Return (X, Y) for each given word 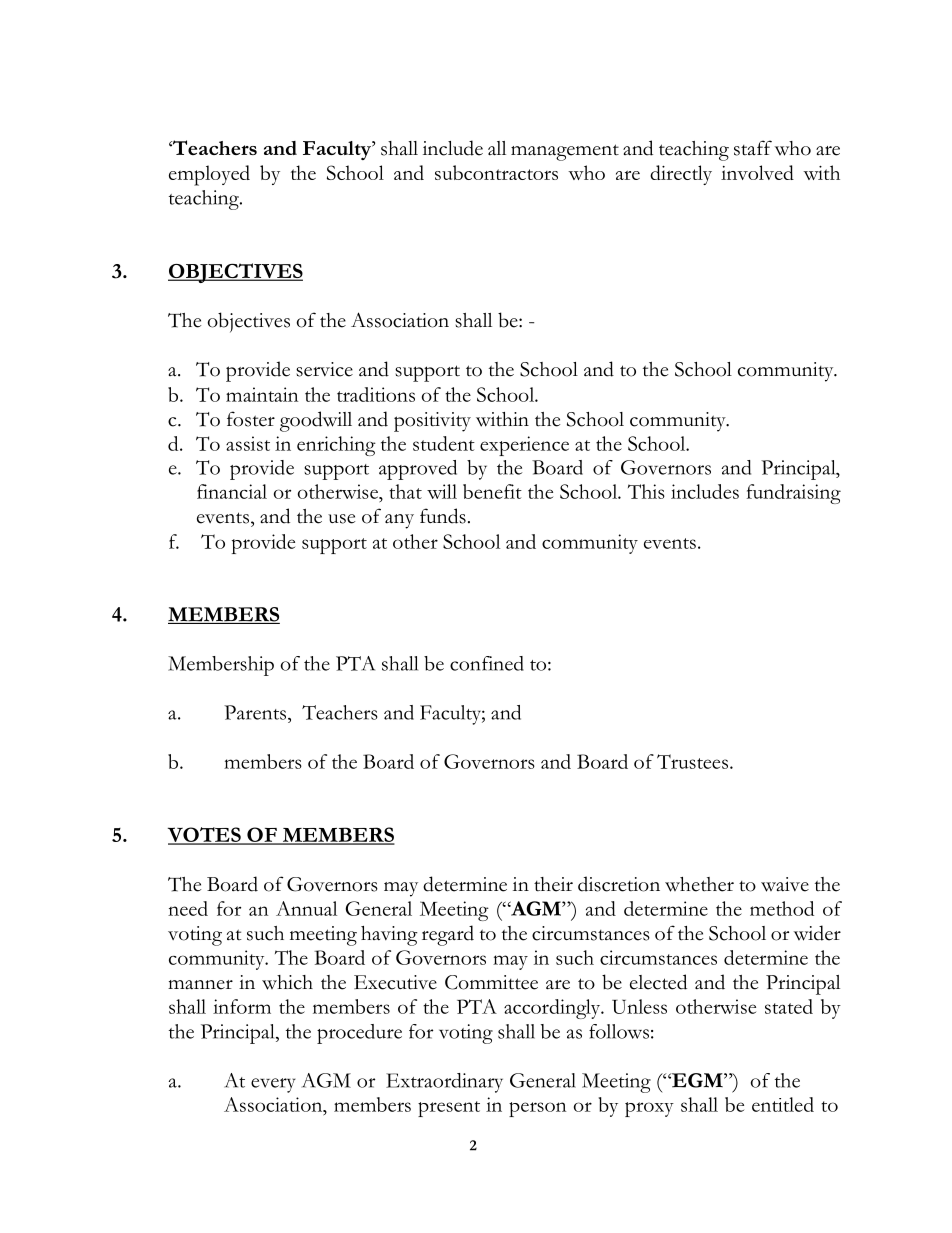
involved (757, 172)
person (537, 1109)
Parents (256, 712)
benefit (492, 491)
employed (209, 175)
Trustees (692, 761)
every (273, 1085)
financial (232, 491)
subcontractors (496, 172)
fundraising (794, 494)
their (553, 884)
